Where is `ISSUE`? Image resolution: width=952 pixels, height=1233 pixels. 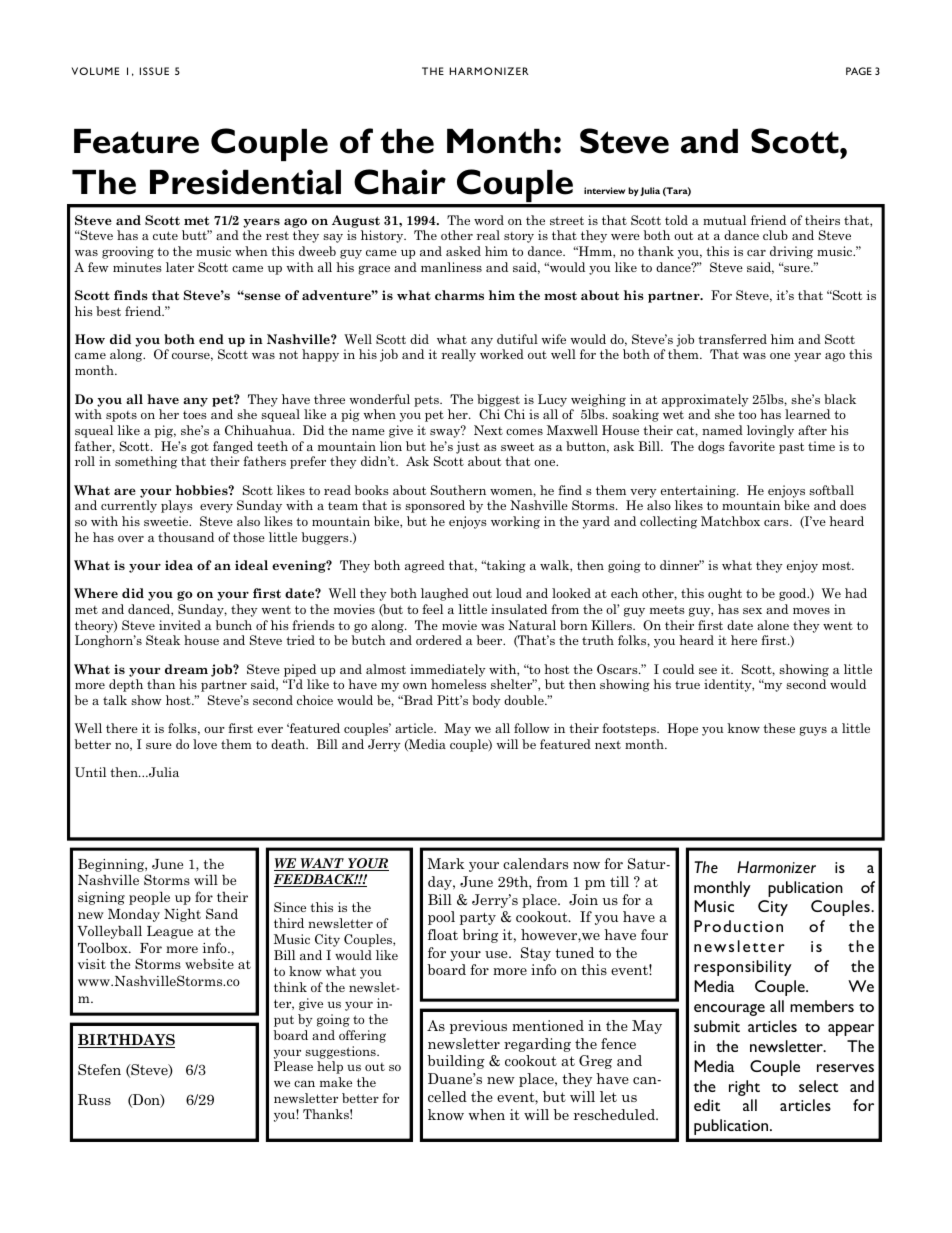
ISSUE is located at coordinates (154, 71).
